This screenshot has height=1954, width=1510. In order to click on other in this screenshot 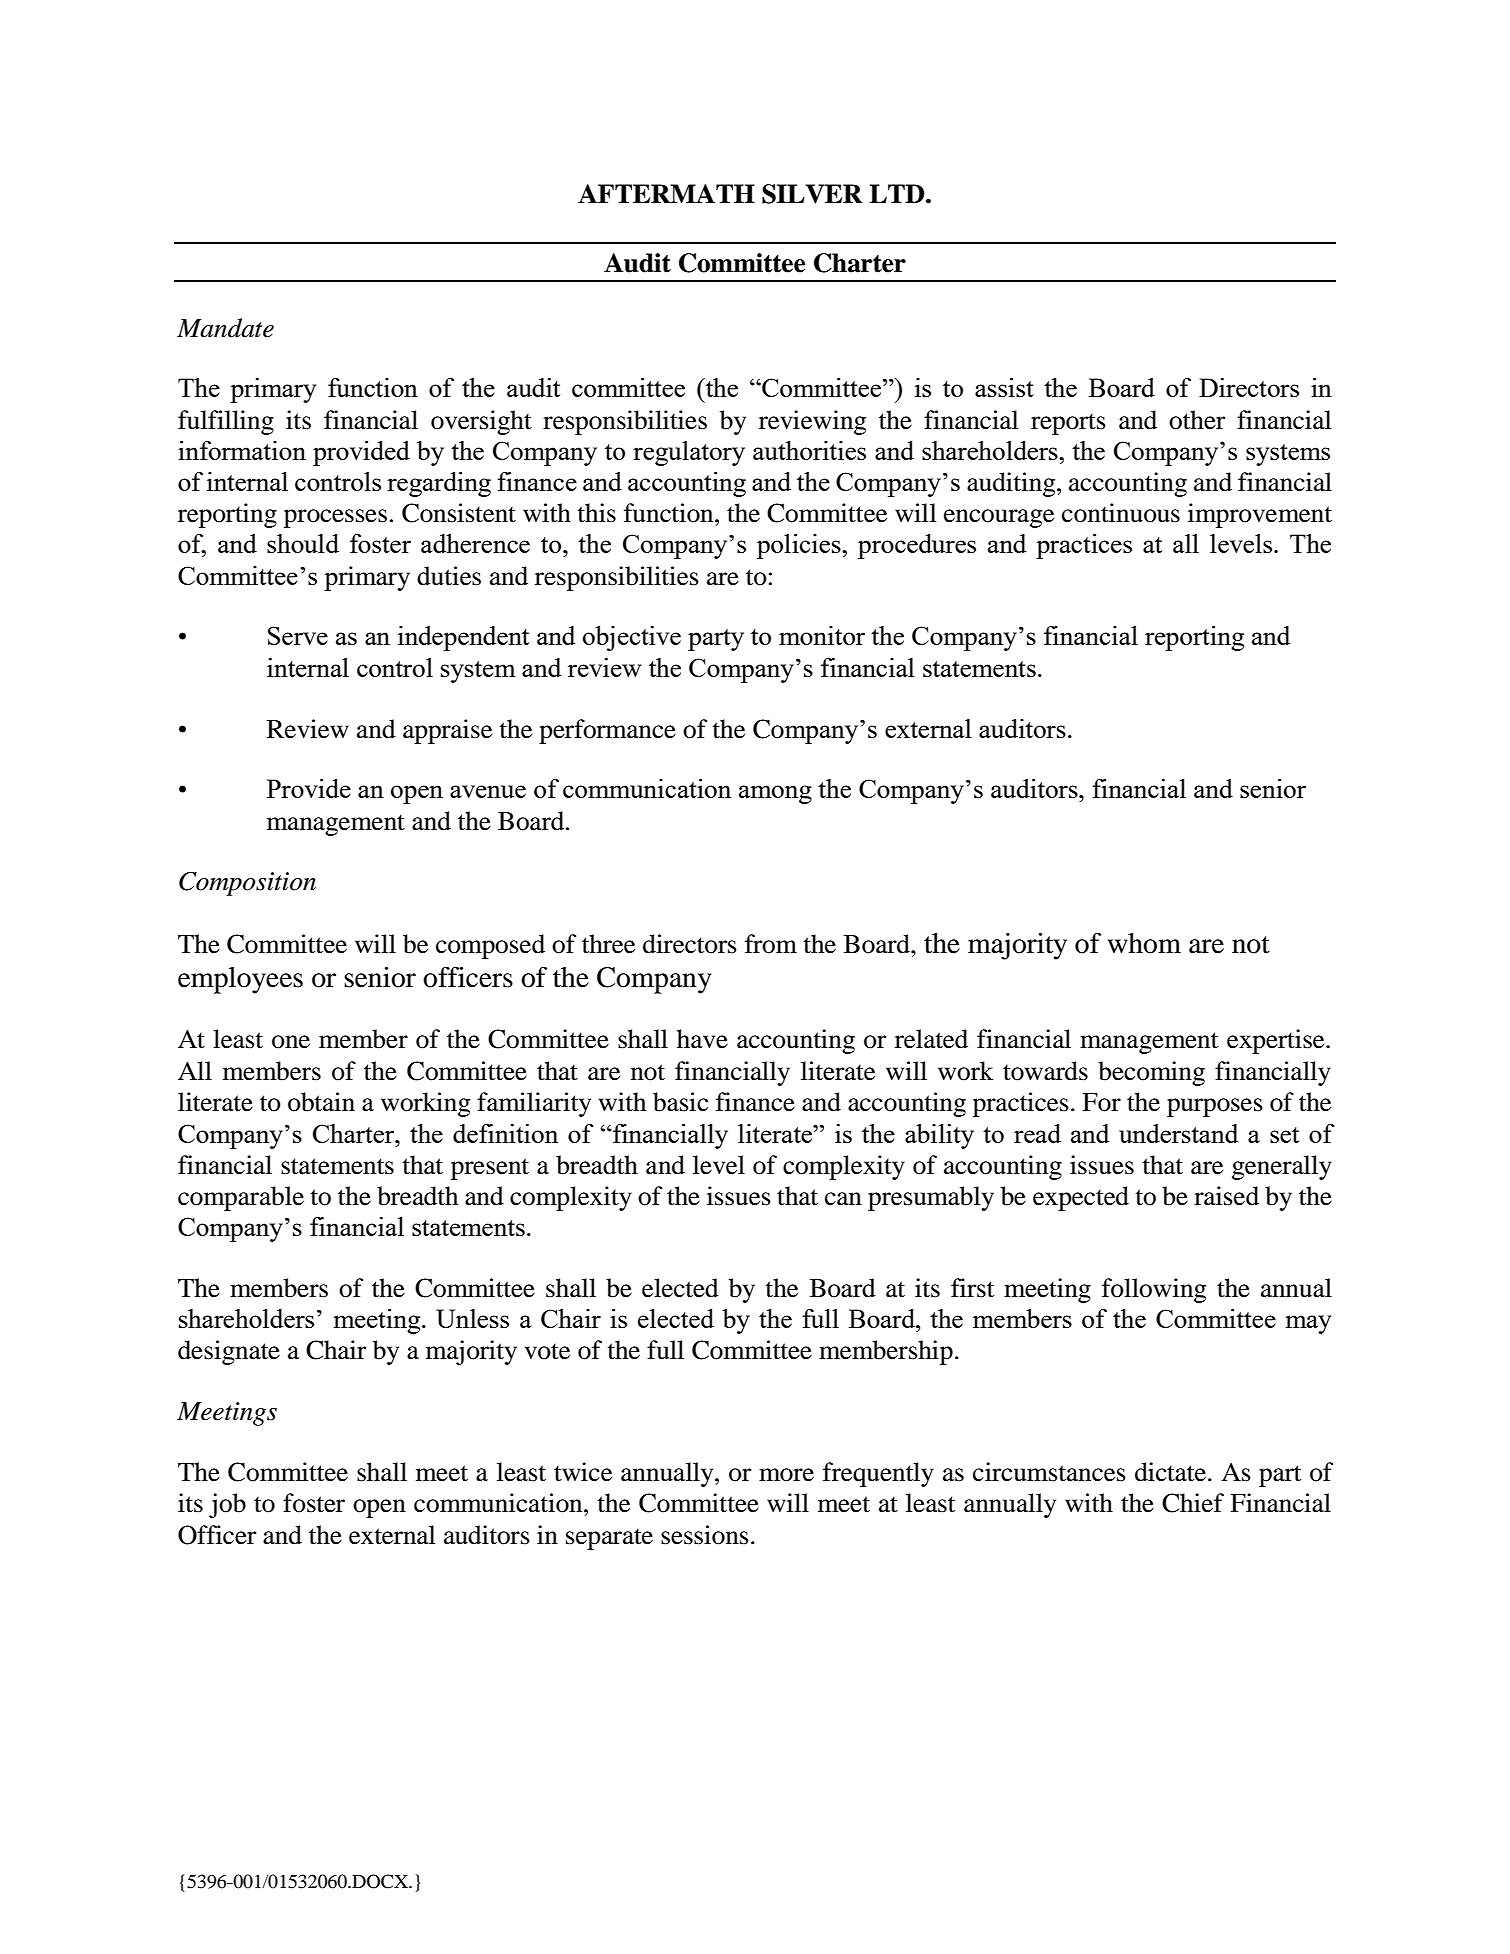, I will do `click(1197, 420)`.
